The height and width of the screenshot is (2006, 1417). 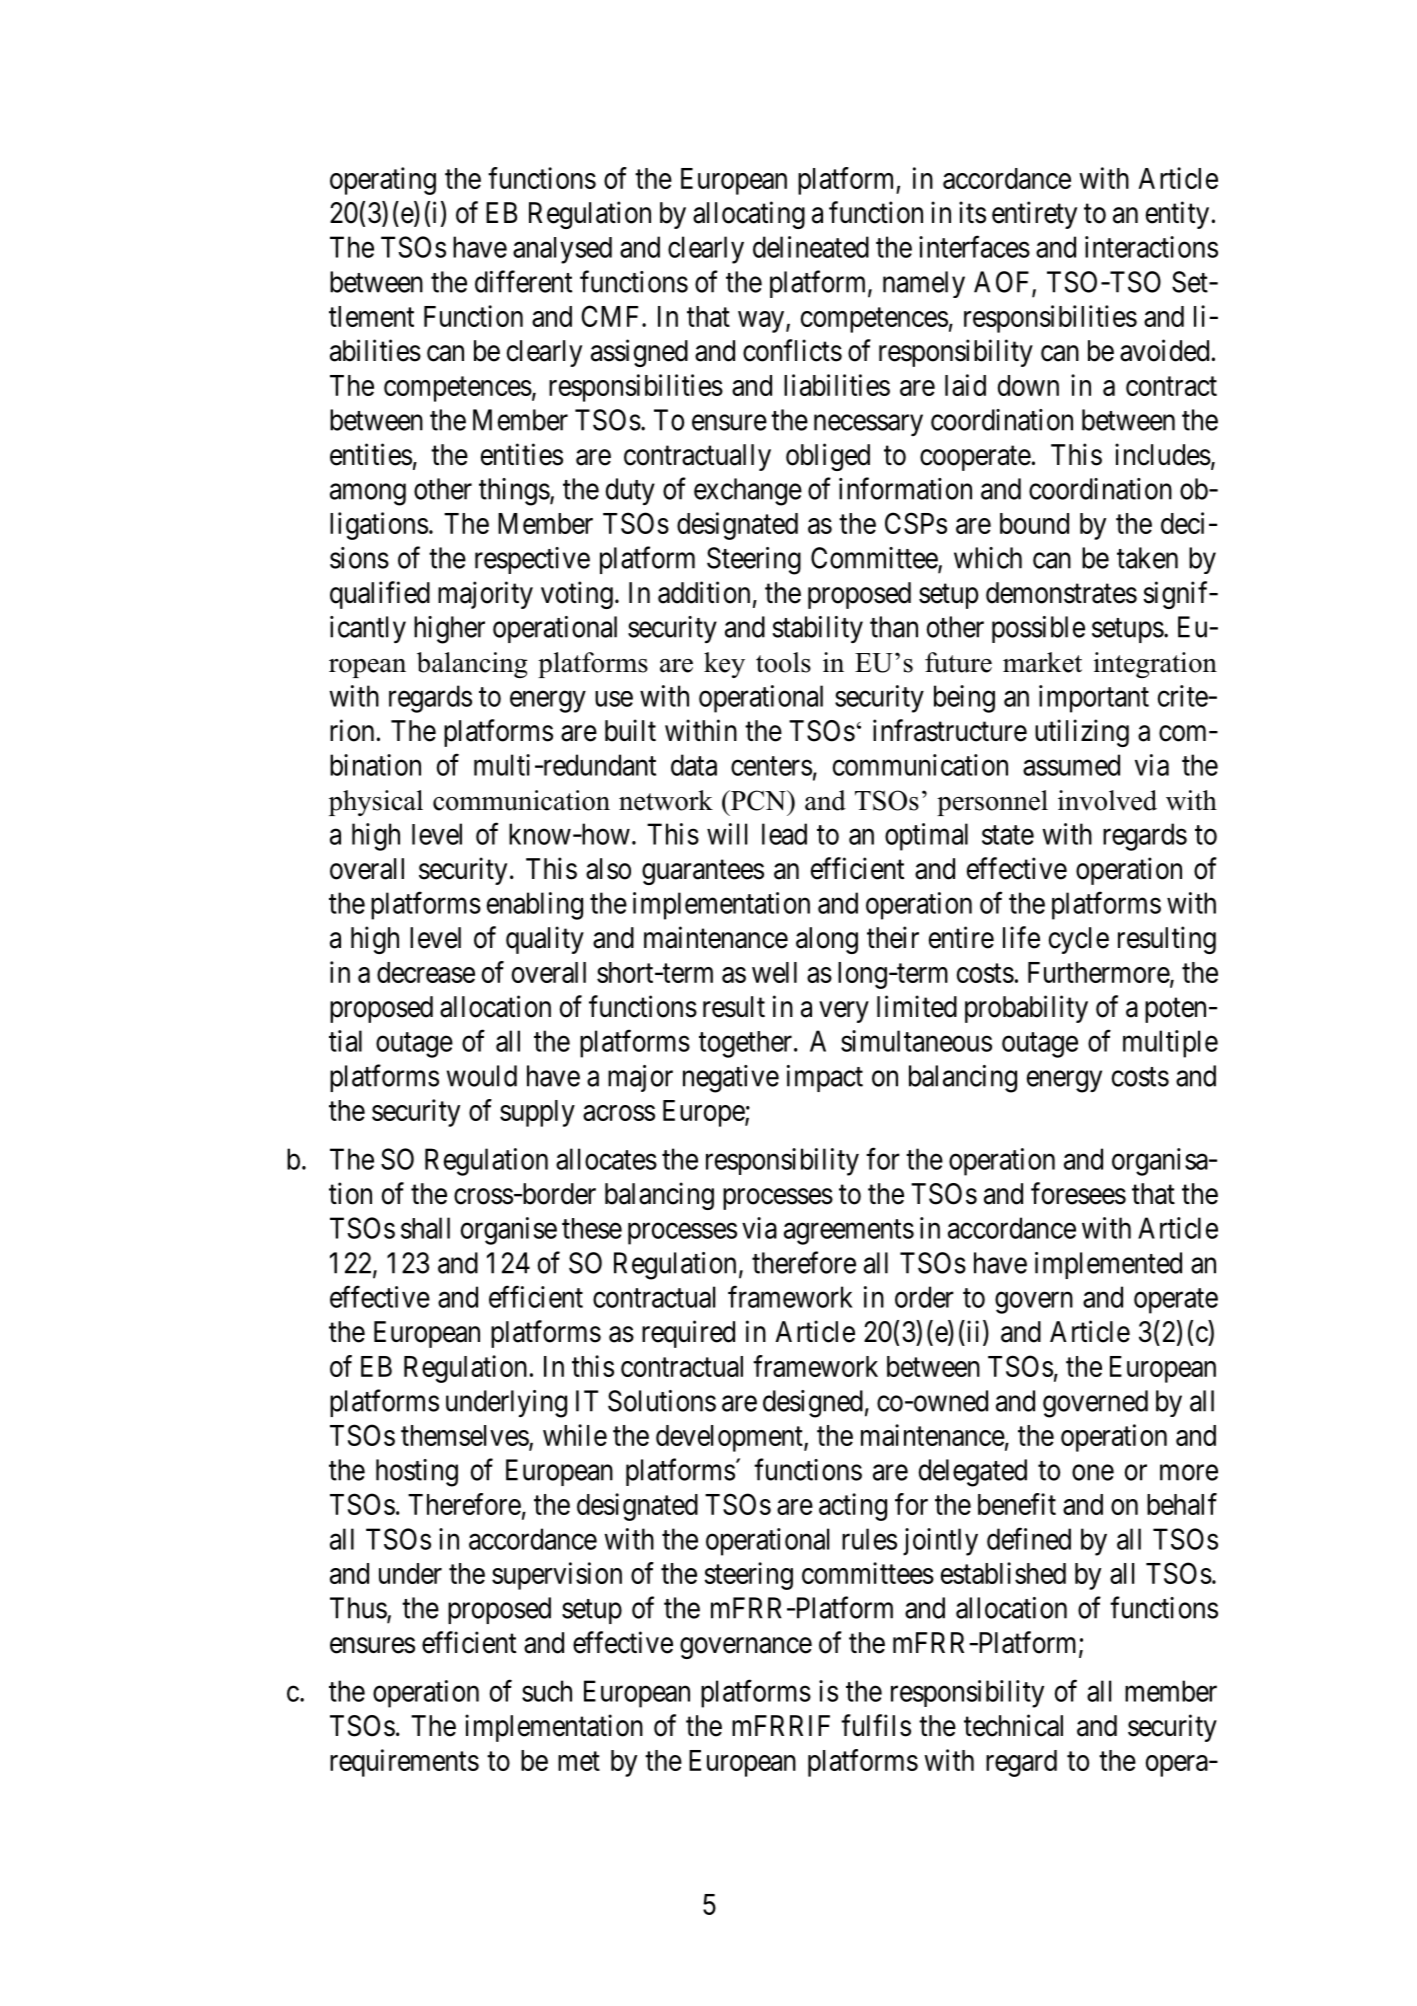 I want to click on foresees, so click(x=1078, y=1193).
